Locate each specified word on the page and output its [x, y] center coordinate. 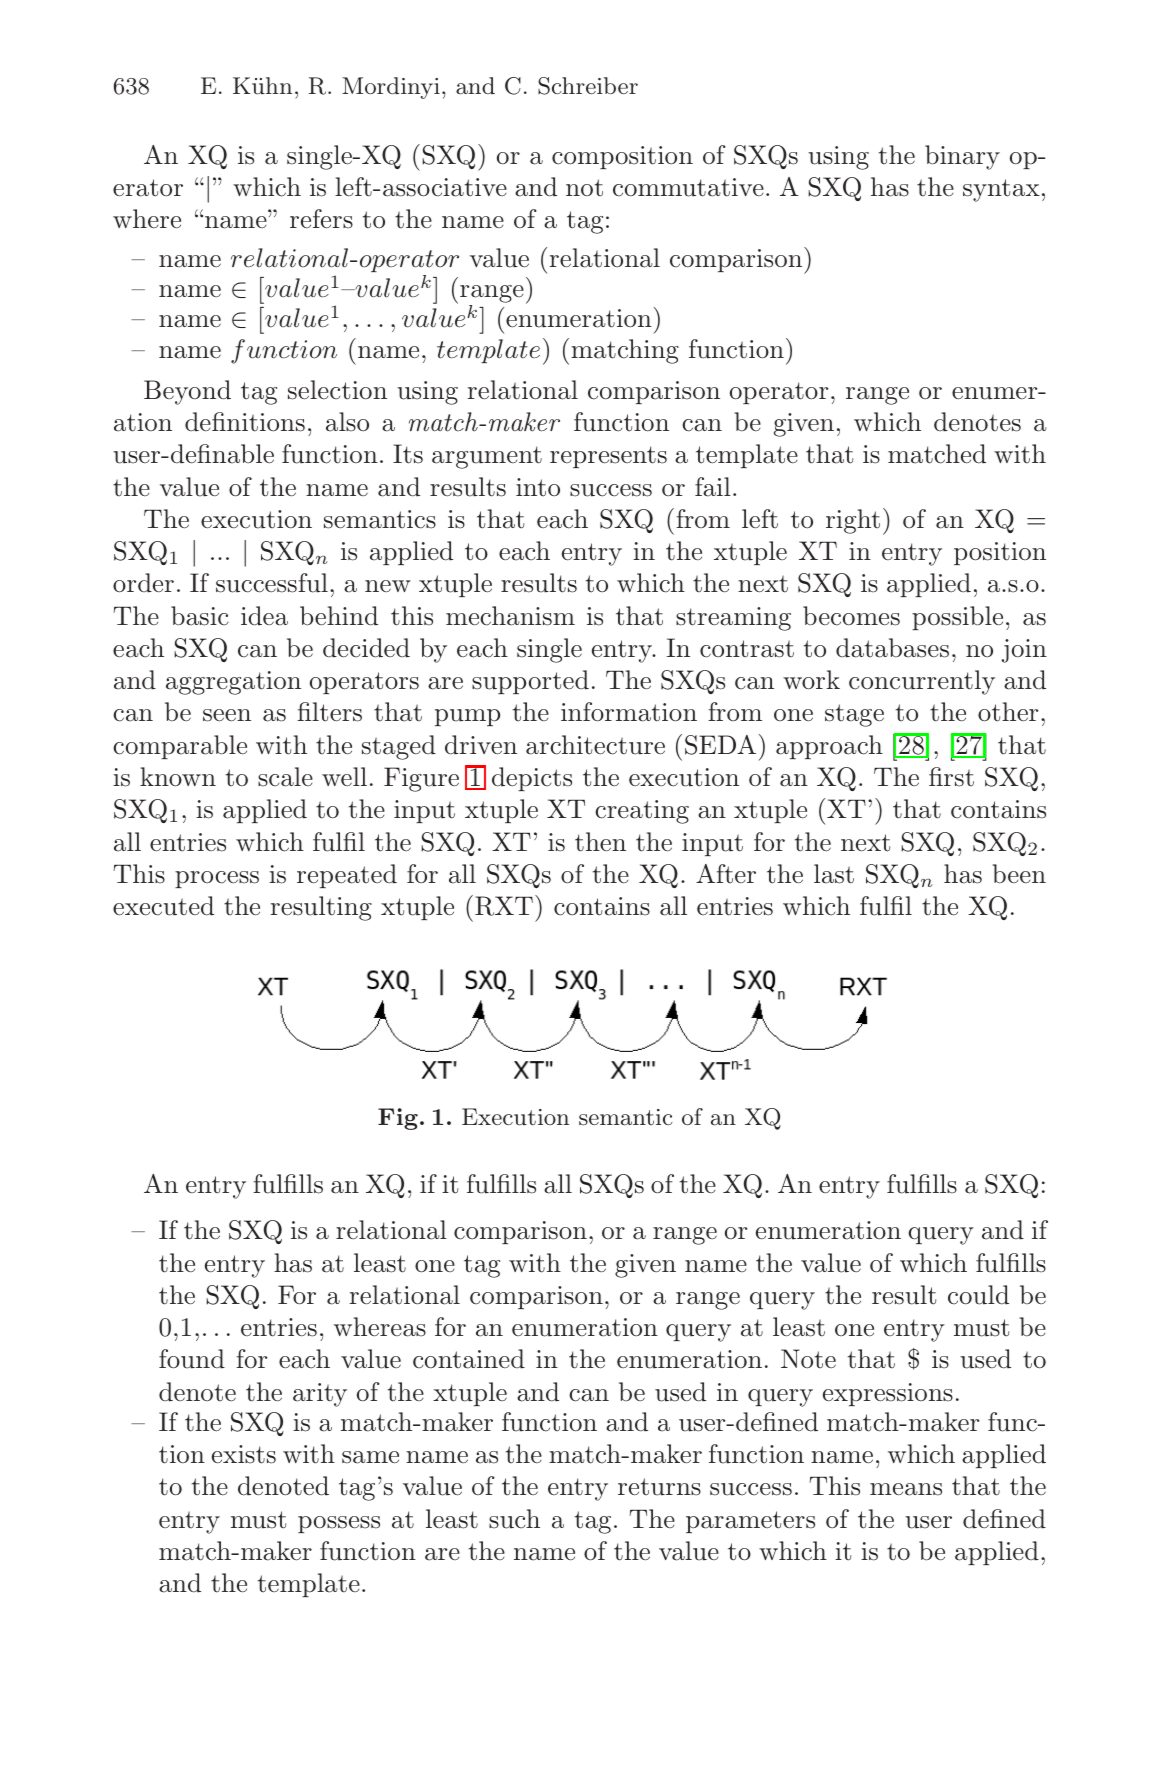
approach [829, 747]
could [978, 1295]
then [600, 842]
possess [339, 1524]
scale [285, 777]
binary [962, 157]
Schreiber [588, 86]
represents [608, 457]
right [853, 521]
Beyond [187, 392]
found [192, 1359]
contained [469, 1359]
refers [321, 219]
